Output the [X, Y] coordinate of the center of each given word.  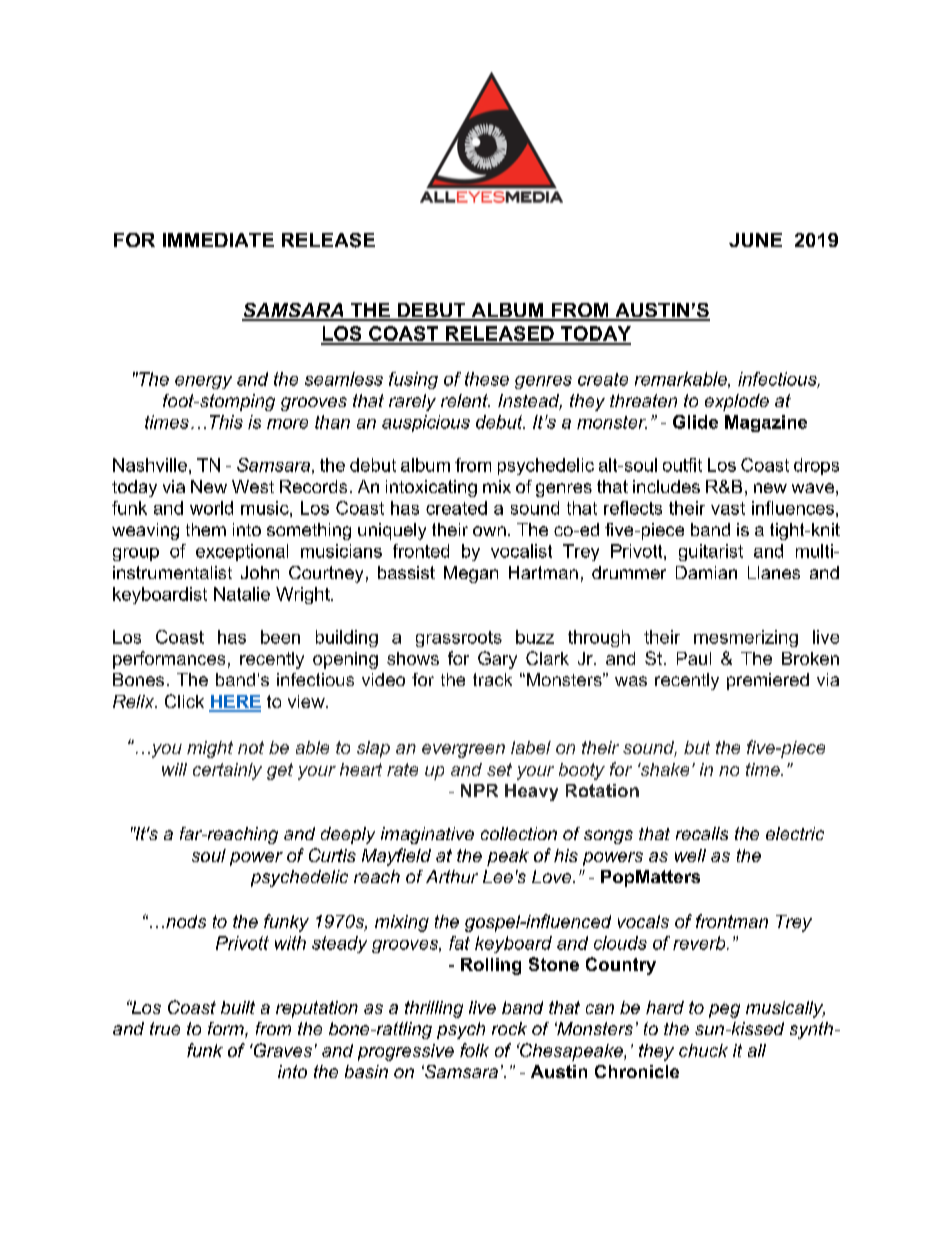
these [487, 379]
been [280, 637]
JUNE [755, 240]
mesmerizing [746, 638]
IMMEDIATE [218, 240]
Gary [497, 660]
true [165, 1028]
